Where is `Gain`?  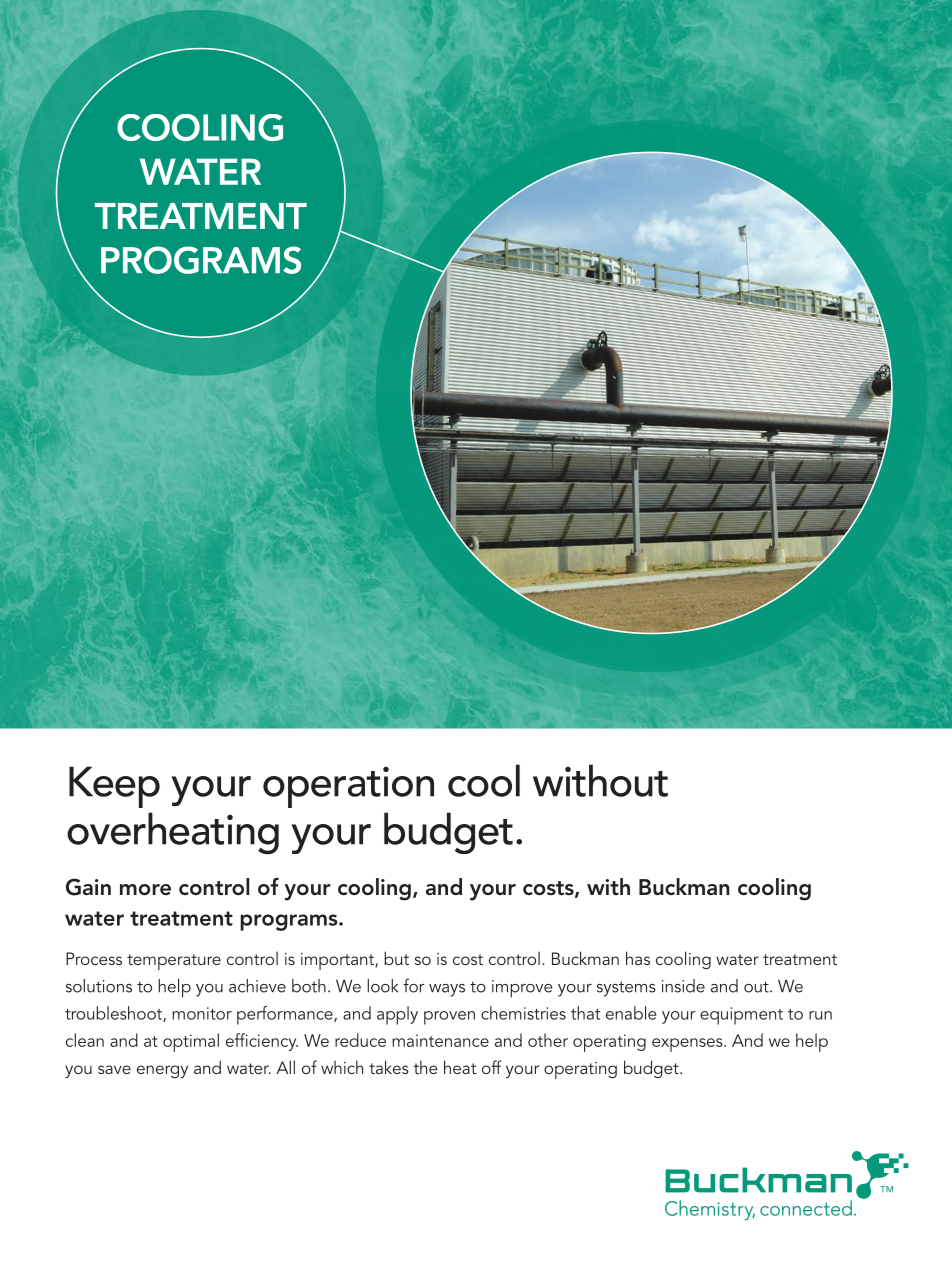 Gain is located at coordinates (88, 887).
